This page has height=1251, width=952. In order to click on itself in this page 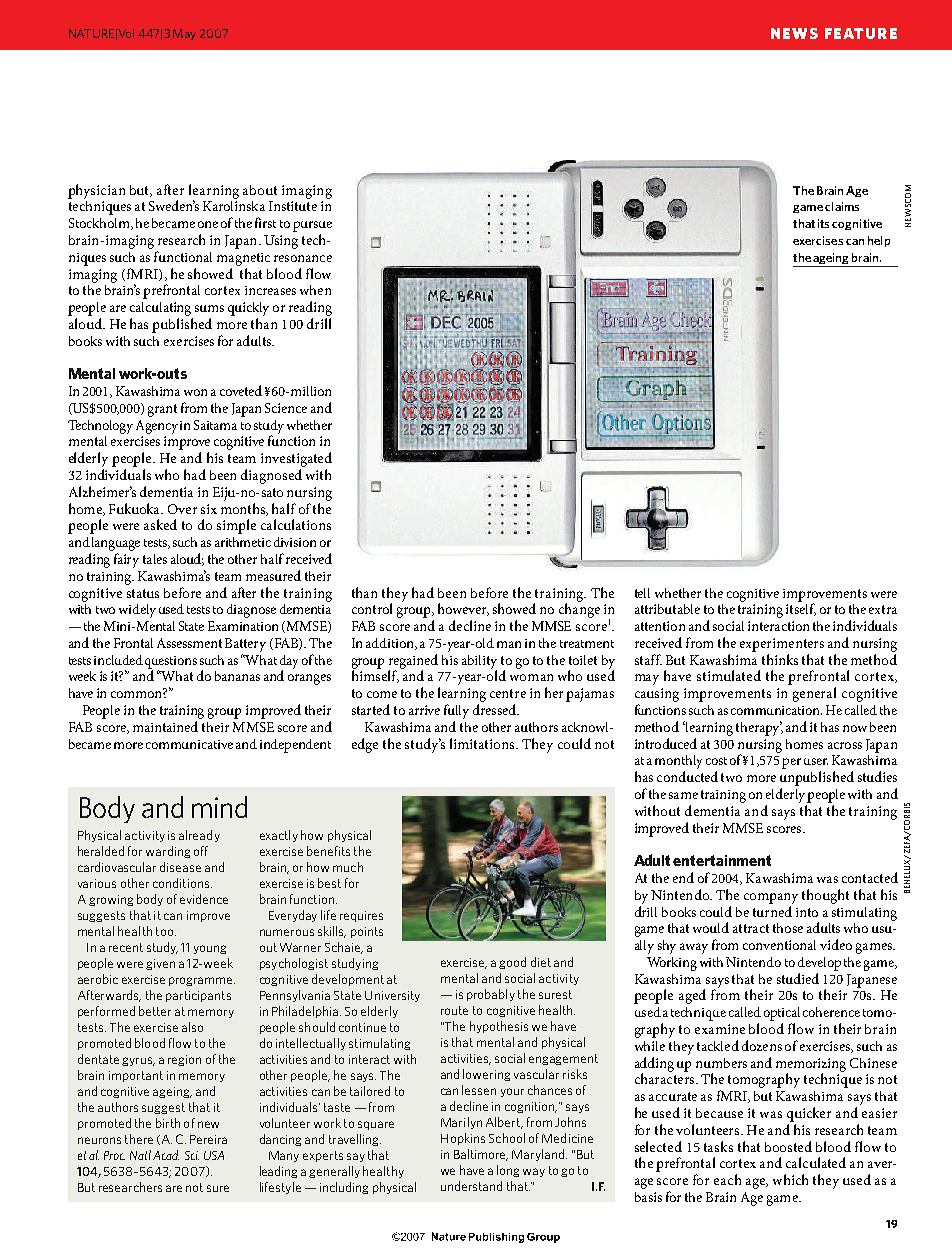, I will do `click(801, 608)`.
